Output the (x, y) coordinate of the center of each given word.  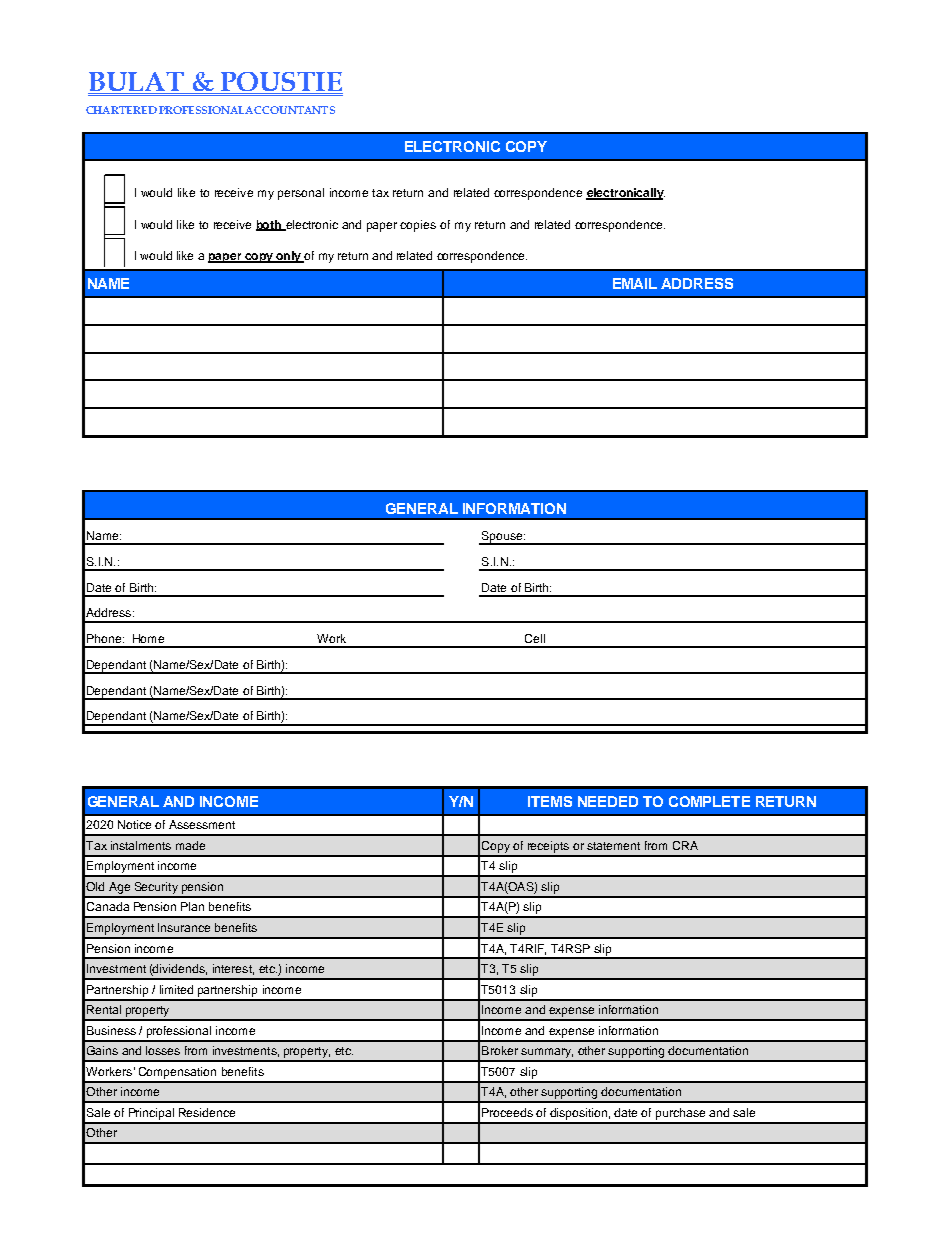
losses (163, 1050)
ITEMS (550, 801)
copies (418, 226)
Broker (500, 1050)
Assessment (202, 824)
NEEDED (608, 801)
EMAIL (635, 283)
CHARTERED (121, 110)
